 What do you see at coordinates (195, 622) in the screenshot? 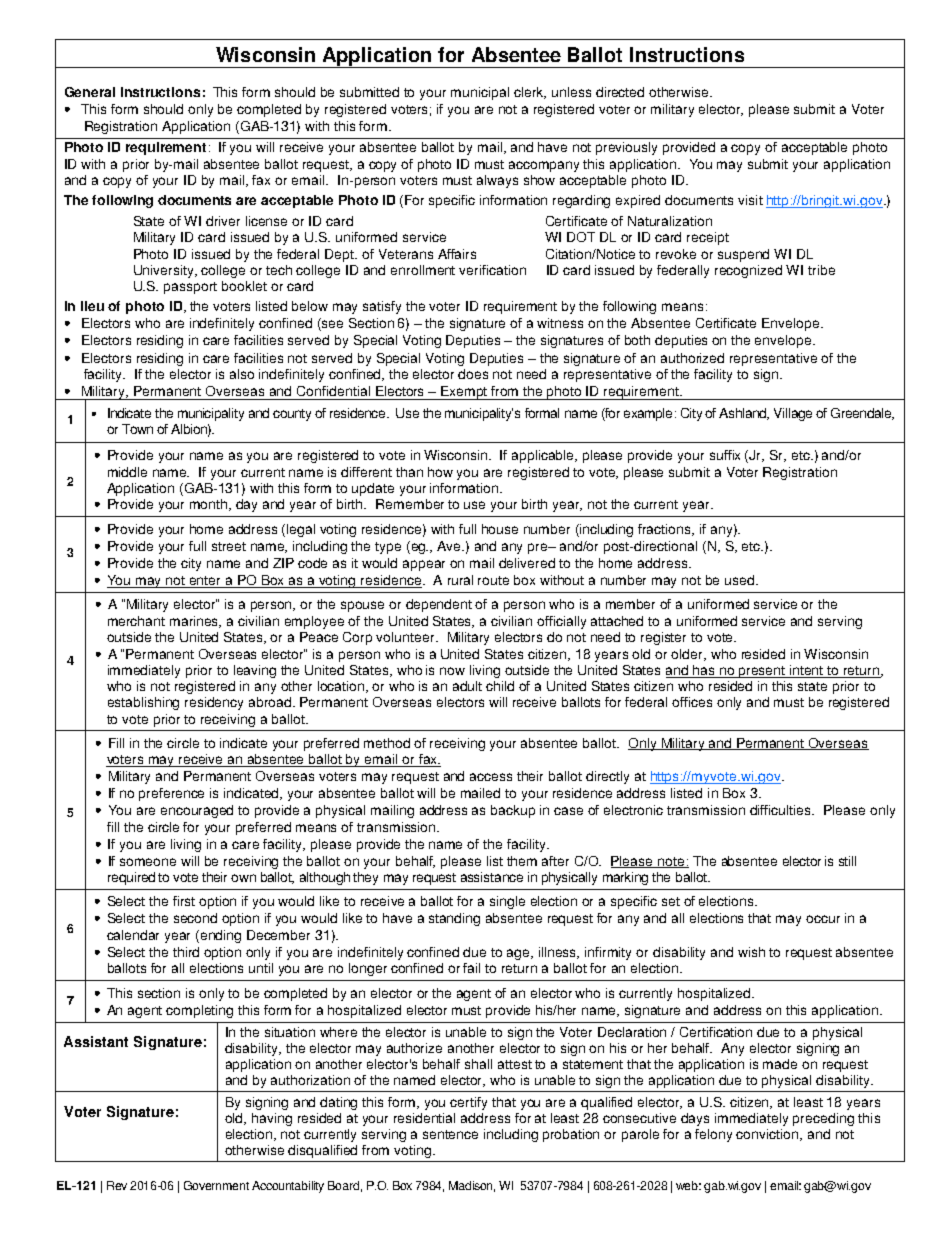
I see `marines` at bounding box center [195, 622].
